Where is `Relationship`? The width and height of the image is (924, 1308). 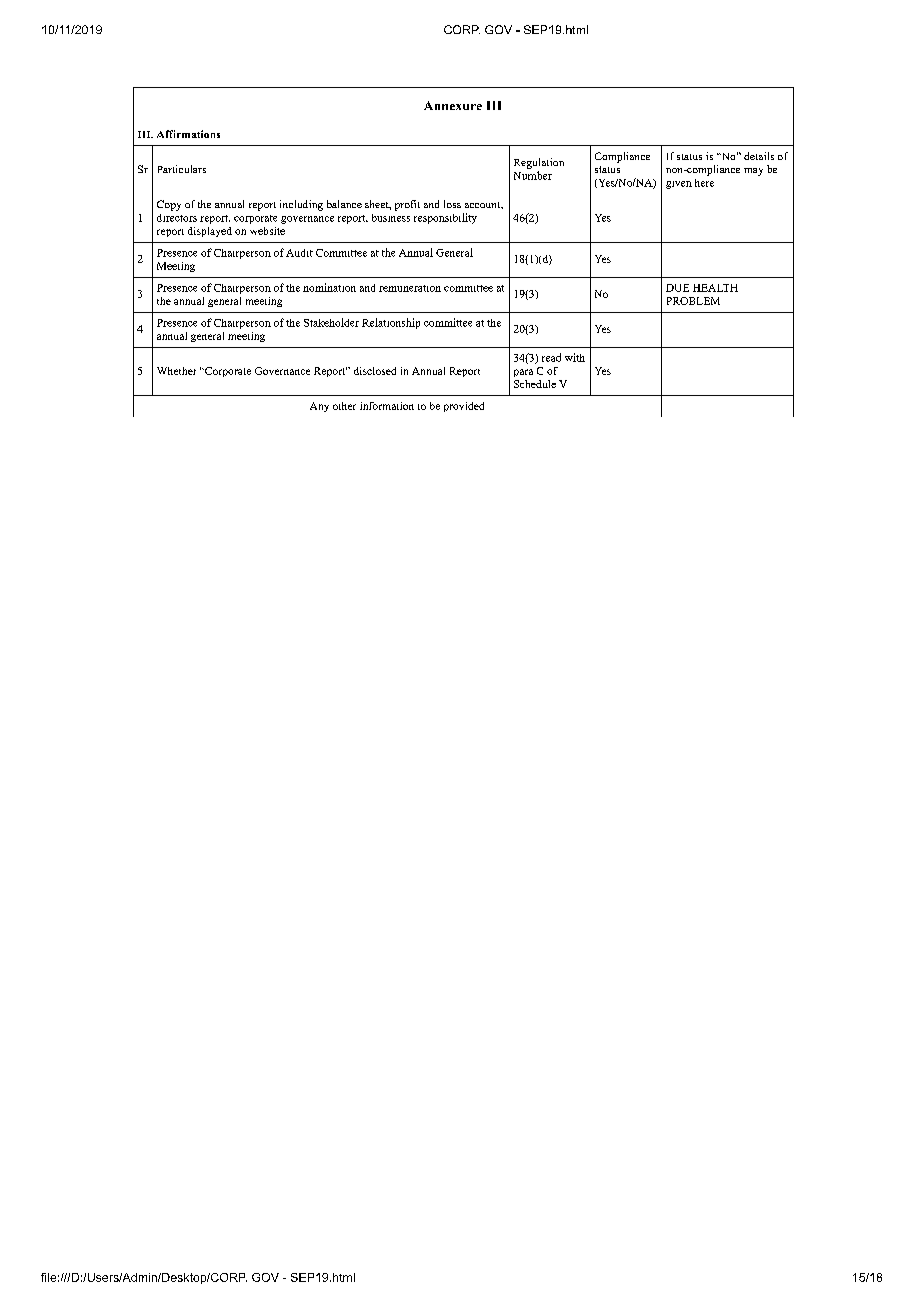
Relationship is located at coordinates (391, 323).
